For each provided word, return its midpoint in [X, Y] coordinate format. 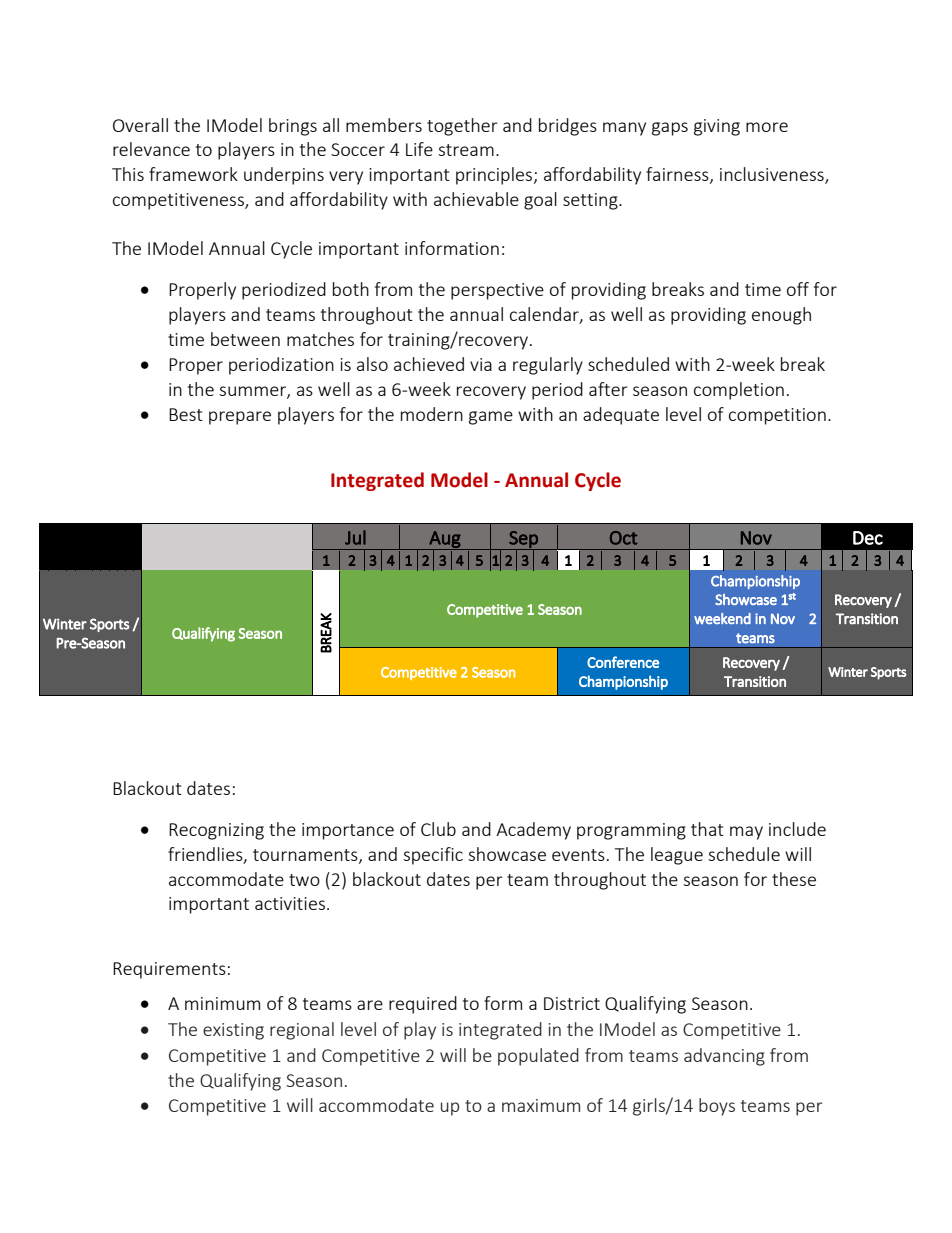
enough [781, 316]
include [797, 829]
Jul [355, 537]
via [481, 364]
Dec [868, 538]
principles [495, 176]
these [794, 879]
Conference [623, 662]
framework [193, 174]
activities [290, 903]
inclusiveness [773, 175]
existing [233, 1031]
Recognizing [216, 831]
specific [433, 856]
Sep [523, 540]
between [245, 339]
